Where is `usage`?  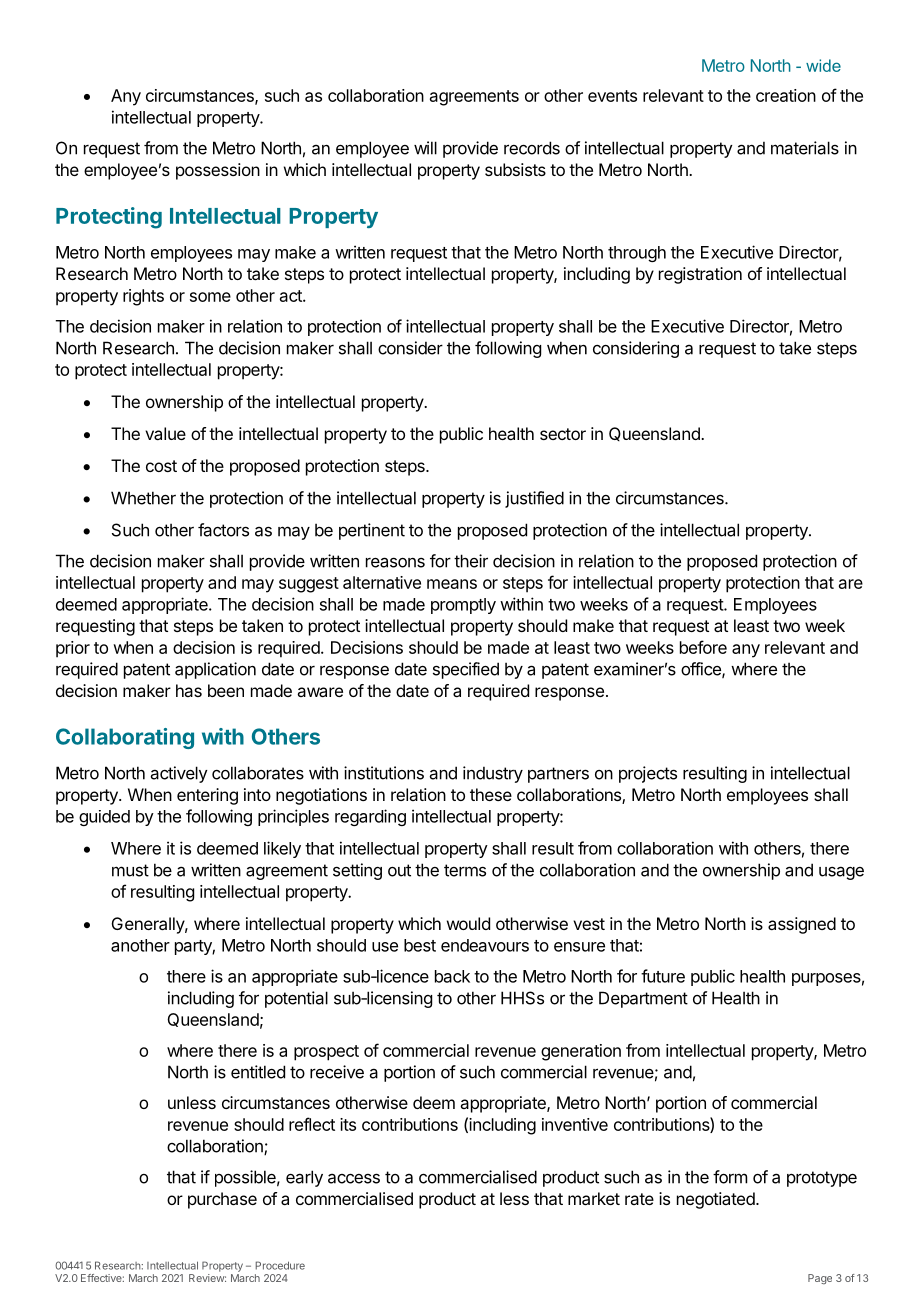 usage is located at coordinates (841, 873).
